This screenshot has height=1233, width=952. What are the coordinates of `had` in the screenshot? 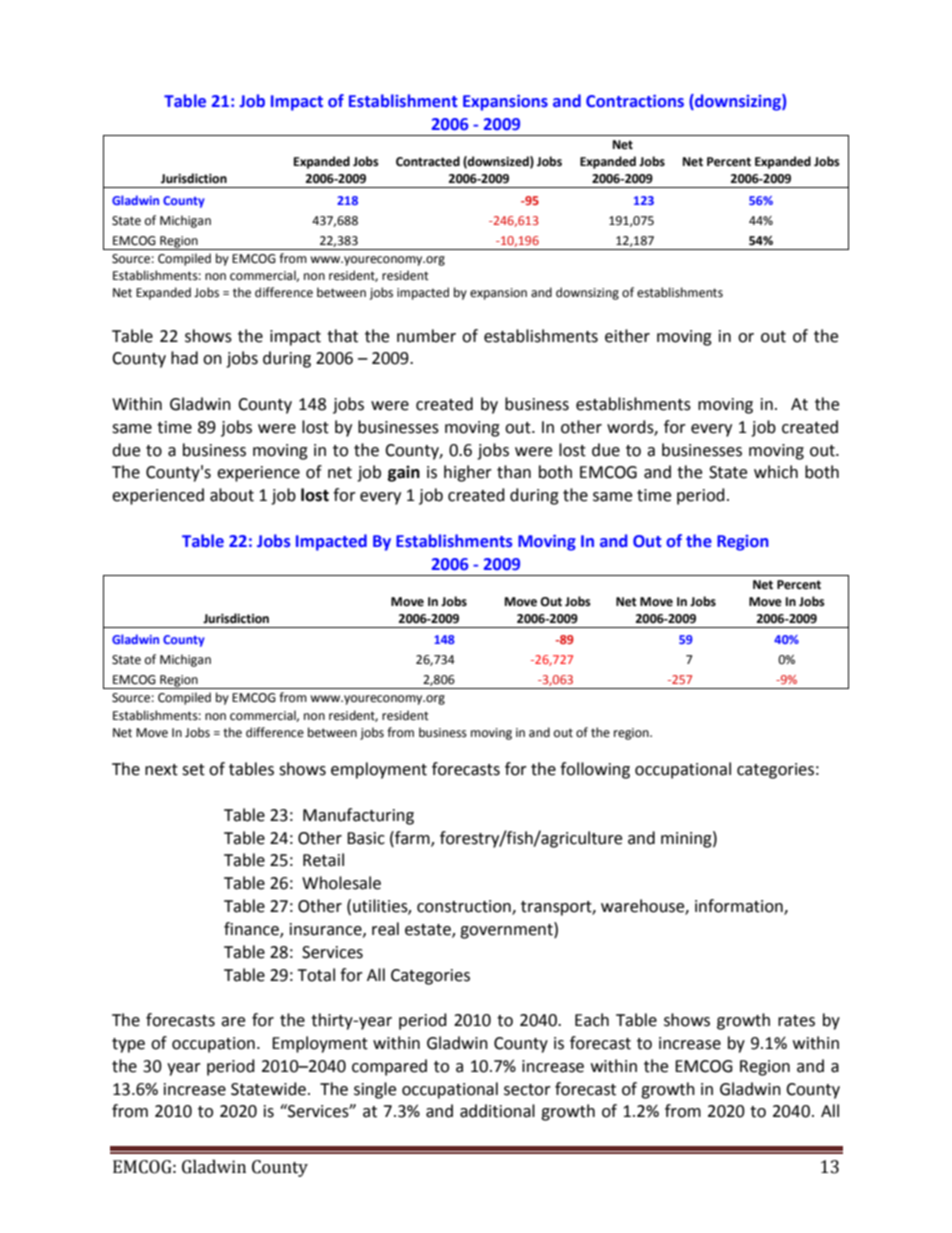 It's located at (184, 358).
